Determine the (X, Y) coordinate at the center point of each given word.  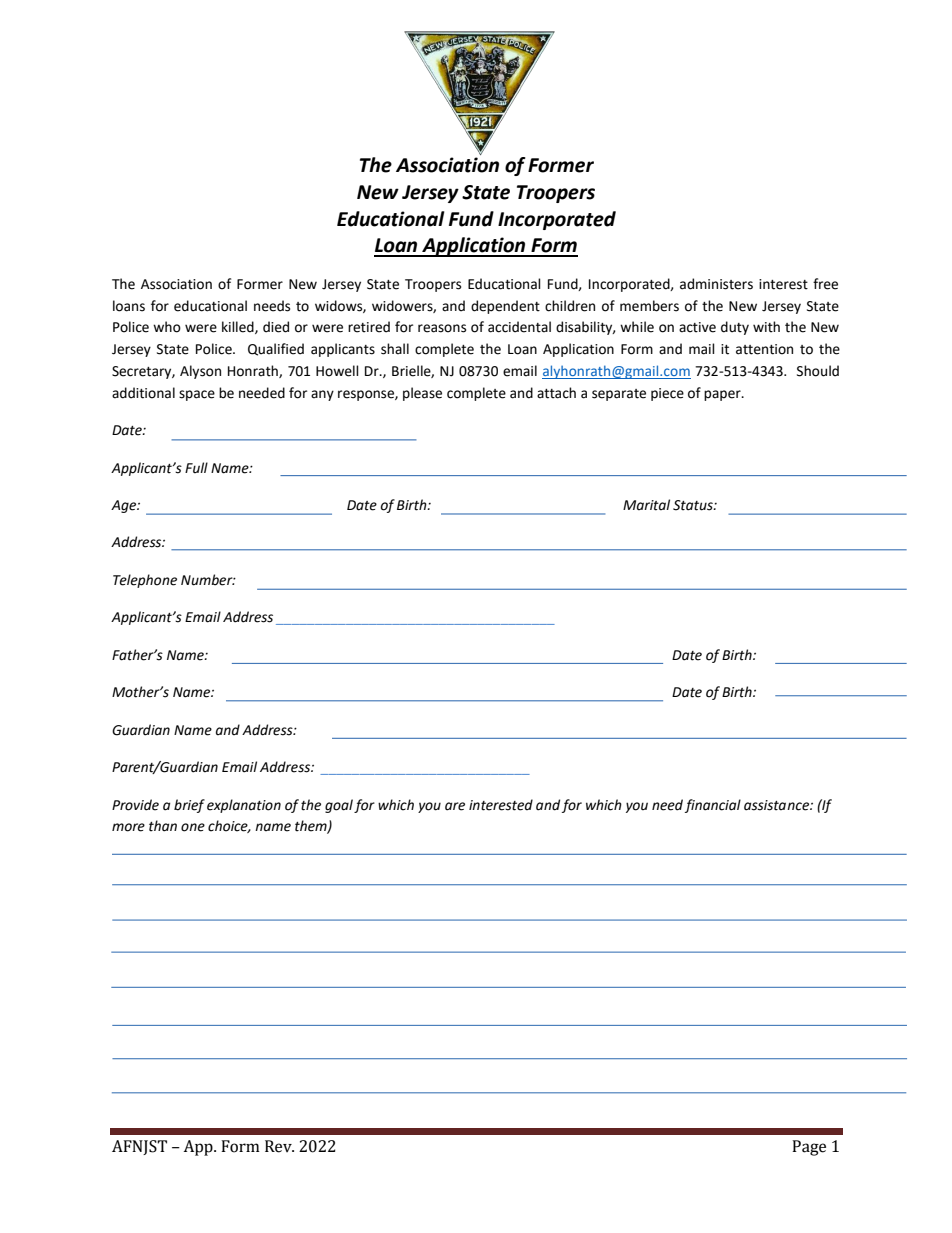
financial (713, 806)
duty (735, 328)
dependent (505, 307)
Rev (279, 1146)
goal (339, 806)
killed (239, 327)
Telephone (145, 581)
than (163, 826)
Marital (646, 505)
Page (809, 1148)
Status (694, 505)
